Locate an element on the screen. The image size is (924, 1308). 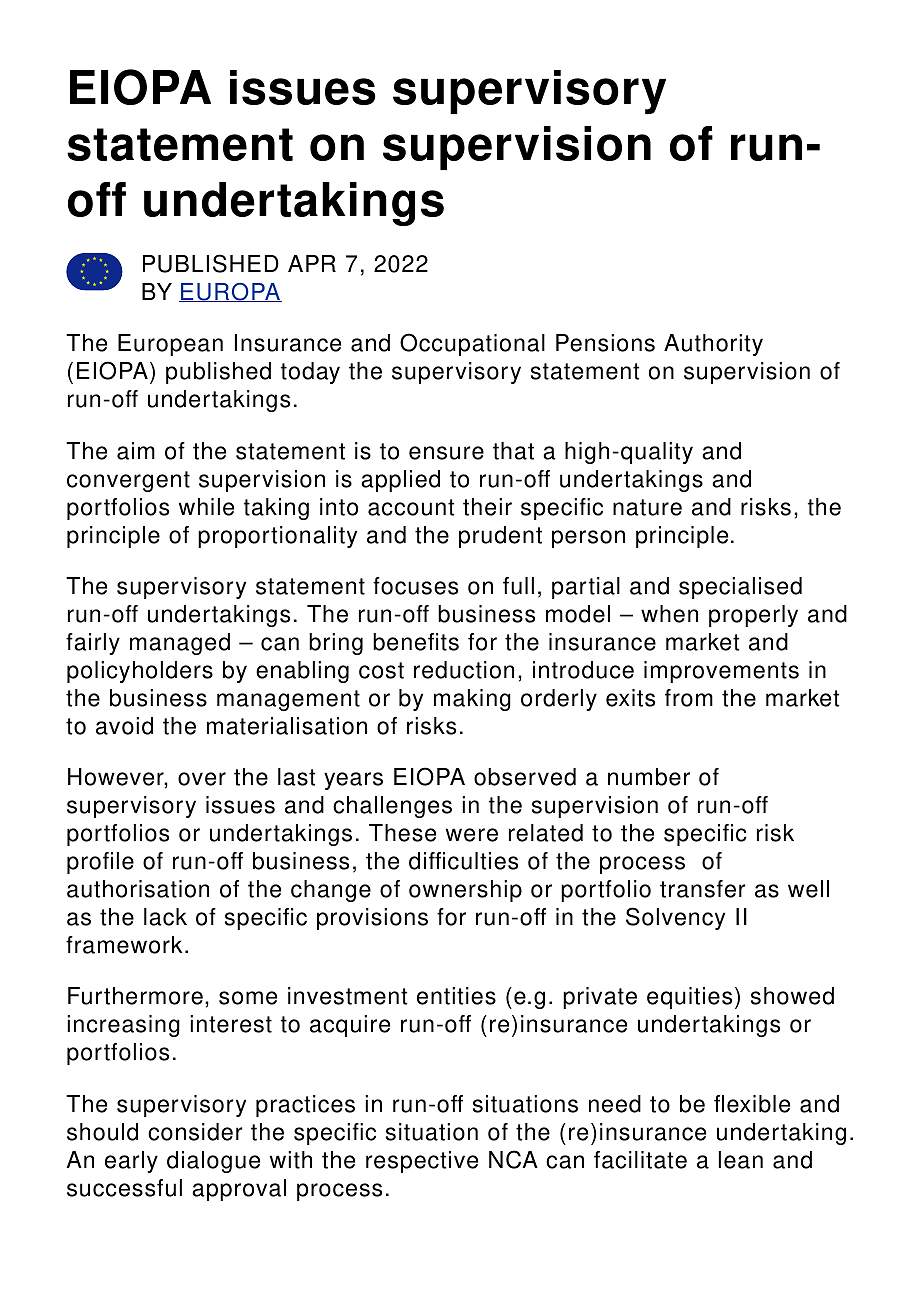
specialised is located at coordinates (740, 588).
